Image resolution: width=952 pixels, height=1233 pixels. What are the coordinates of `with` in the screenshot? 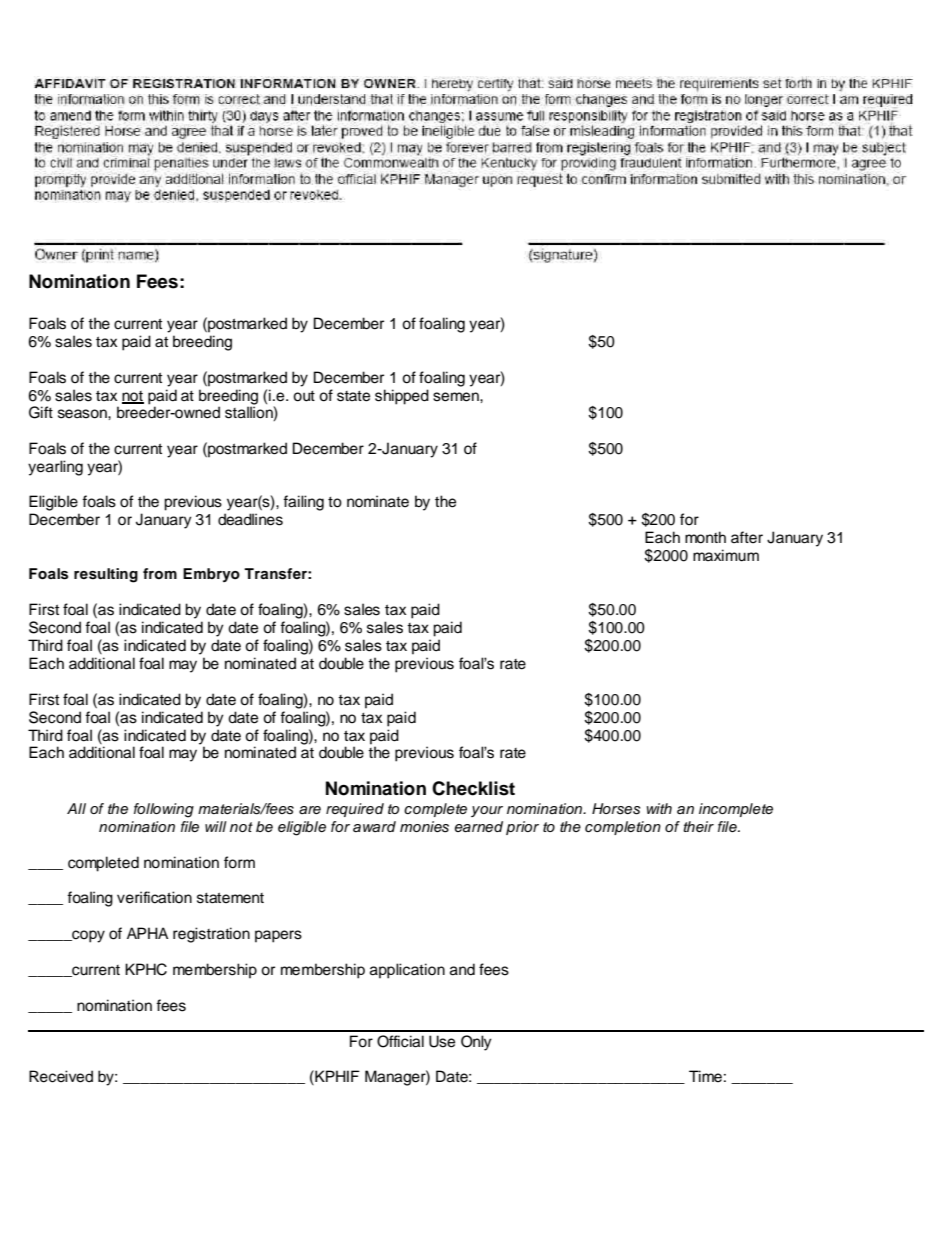 It's located at (659, 808).
